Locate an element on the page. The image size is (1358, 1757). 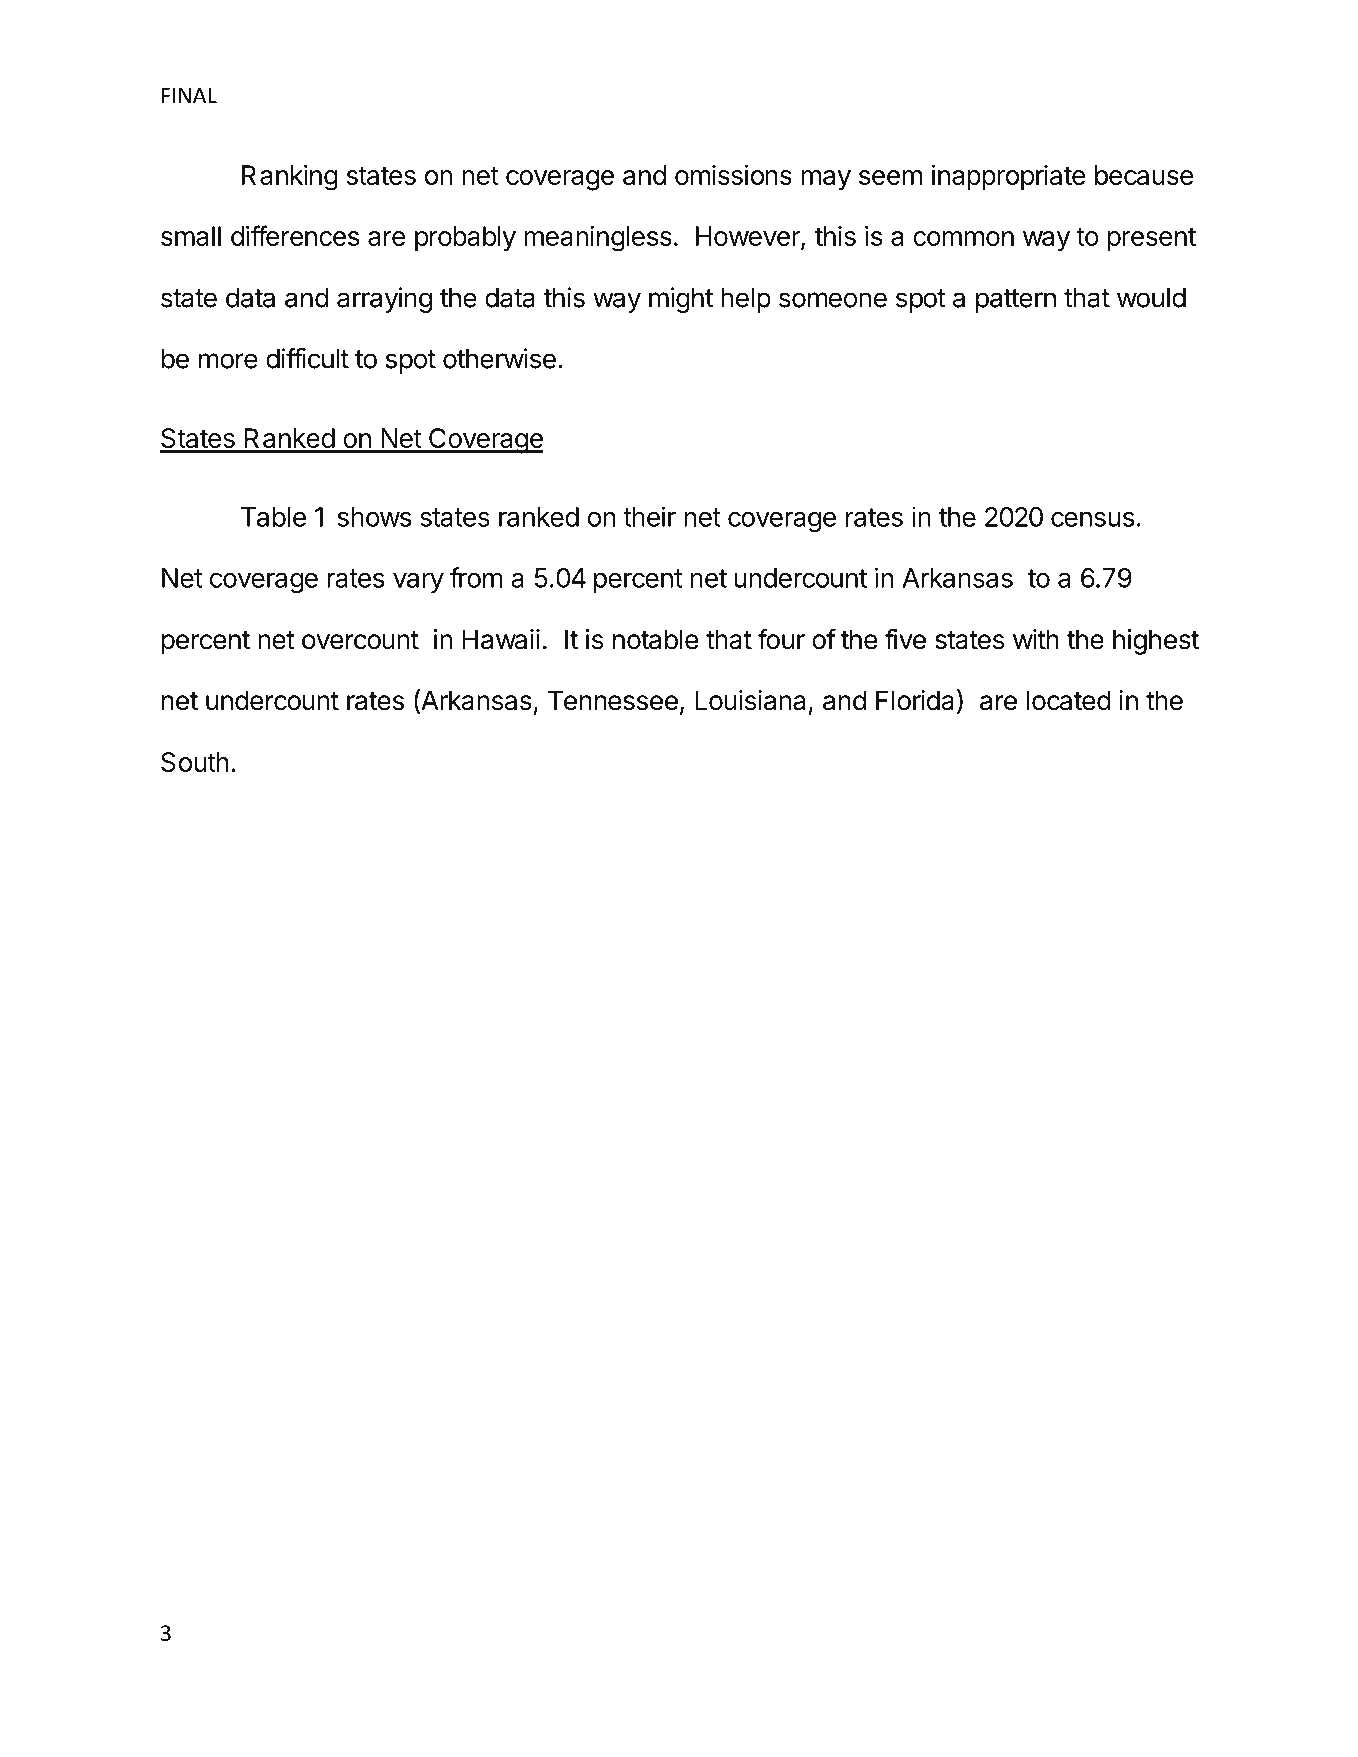
omissions is located at coordinates (733, 175).
